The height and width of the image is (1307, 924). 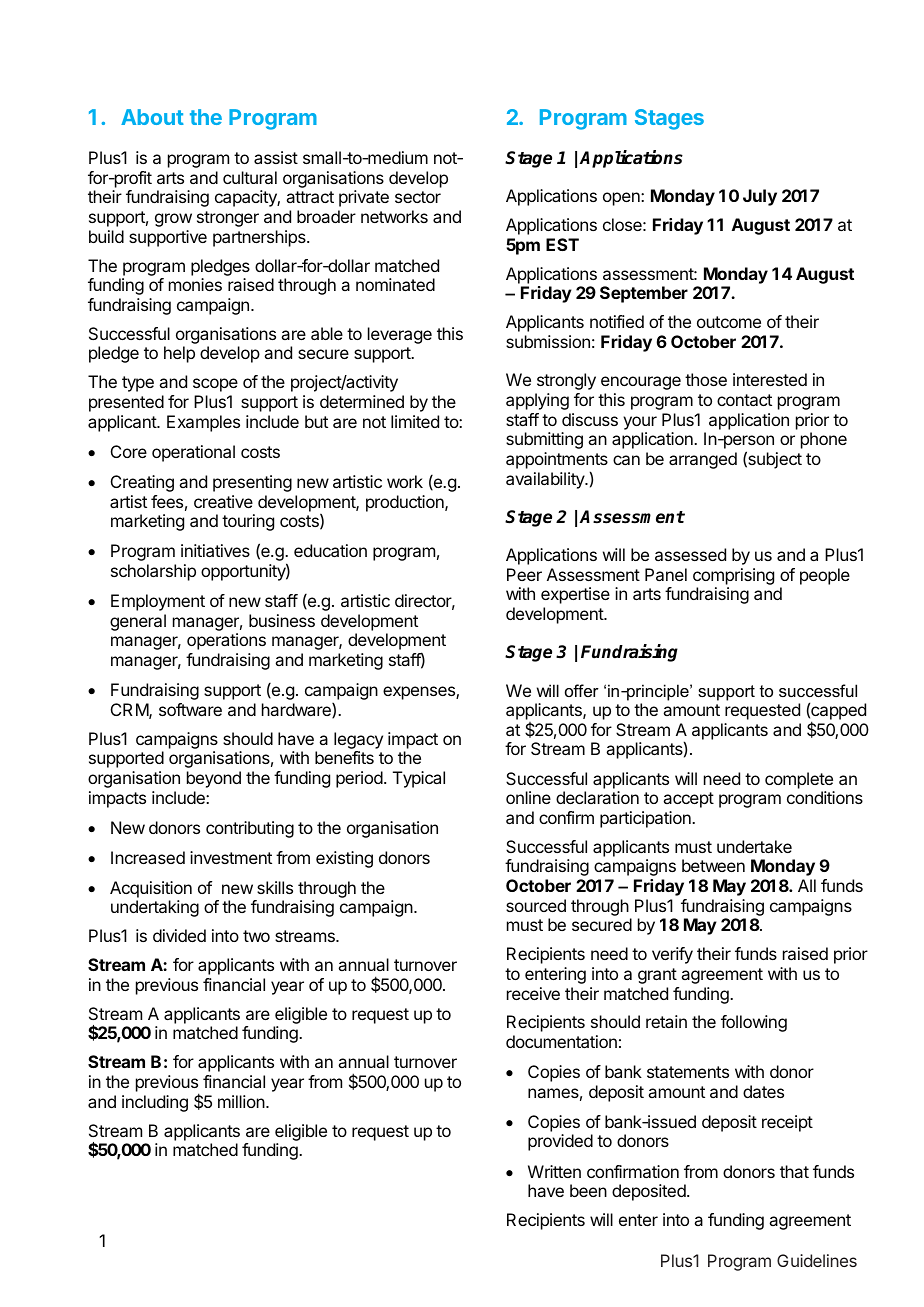 I want to click on arranged, so click(x=703, y=460).
